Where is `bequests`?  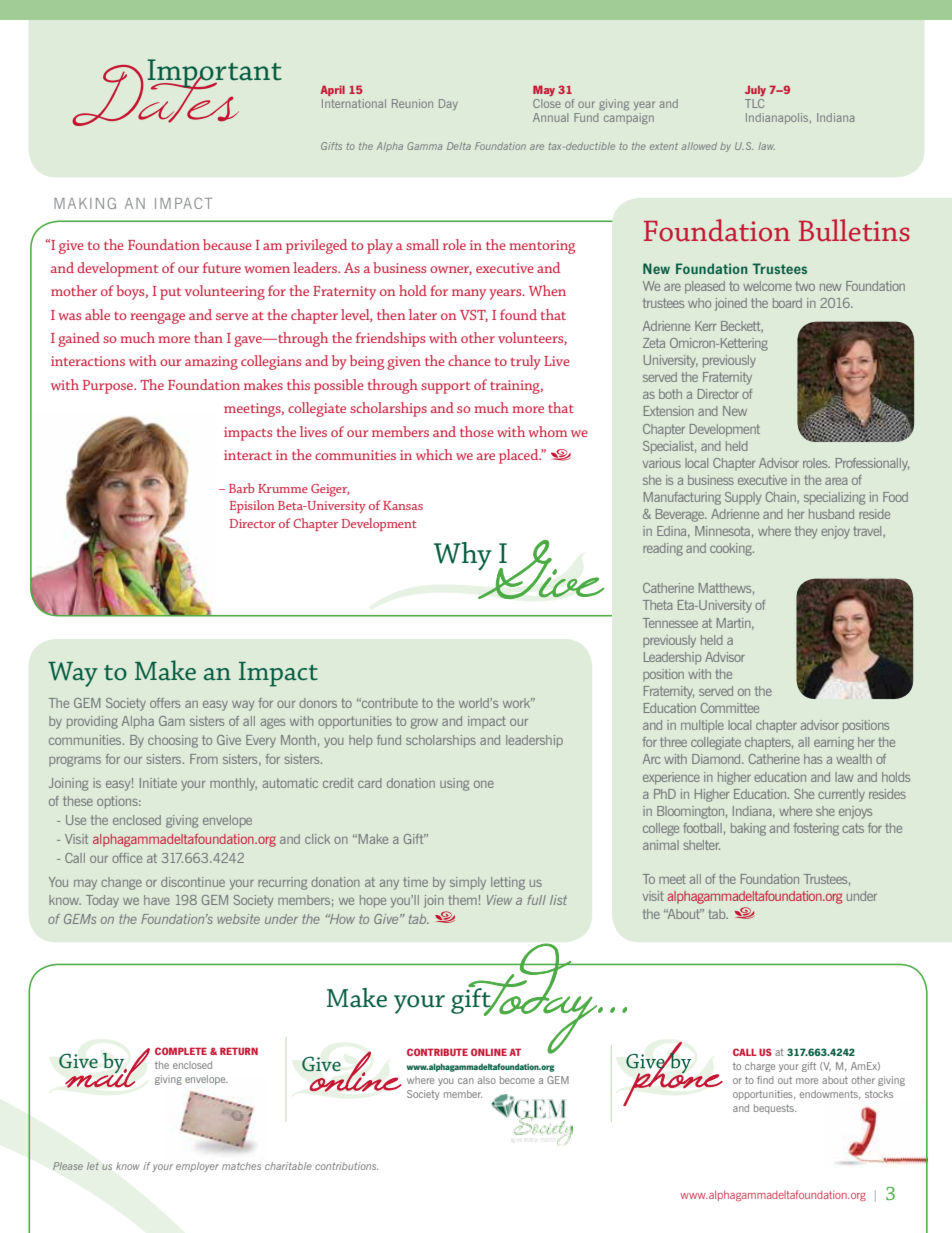
bequests is located at coordinates (775, 1109).
